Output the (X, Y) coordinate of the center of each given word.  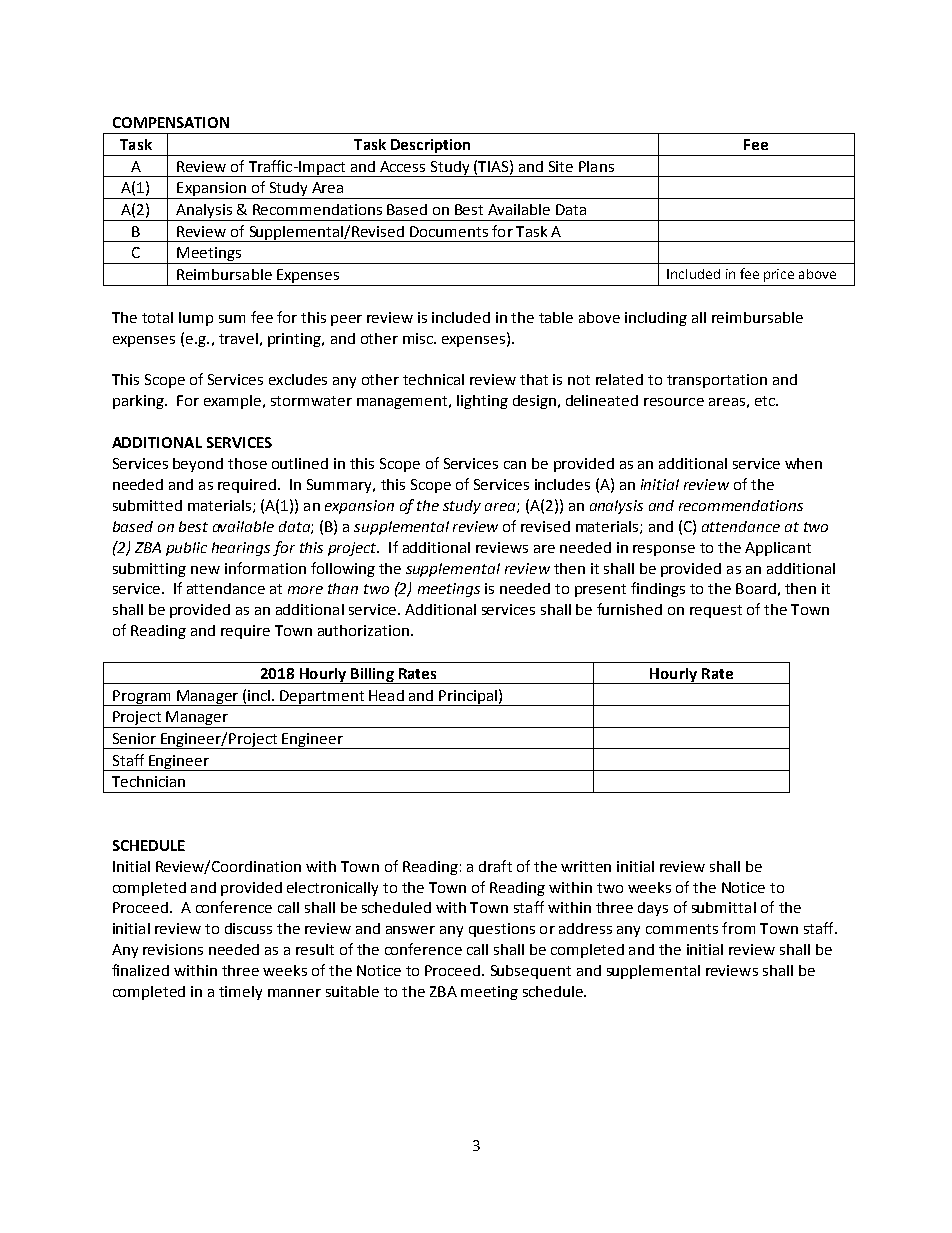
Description (430, 146)
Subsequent (531, 972)
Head (386, 695)
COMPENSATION (171, 122)
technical (433, 379)
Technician (148, 781)
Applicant (778, 549)
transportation (717, 381)
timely (240, 993)
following (343, 569)
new (205, 570)
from (738, 928)
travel (238, 338)
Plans (596, 166)
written (586, 866)
